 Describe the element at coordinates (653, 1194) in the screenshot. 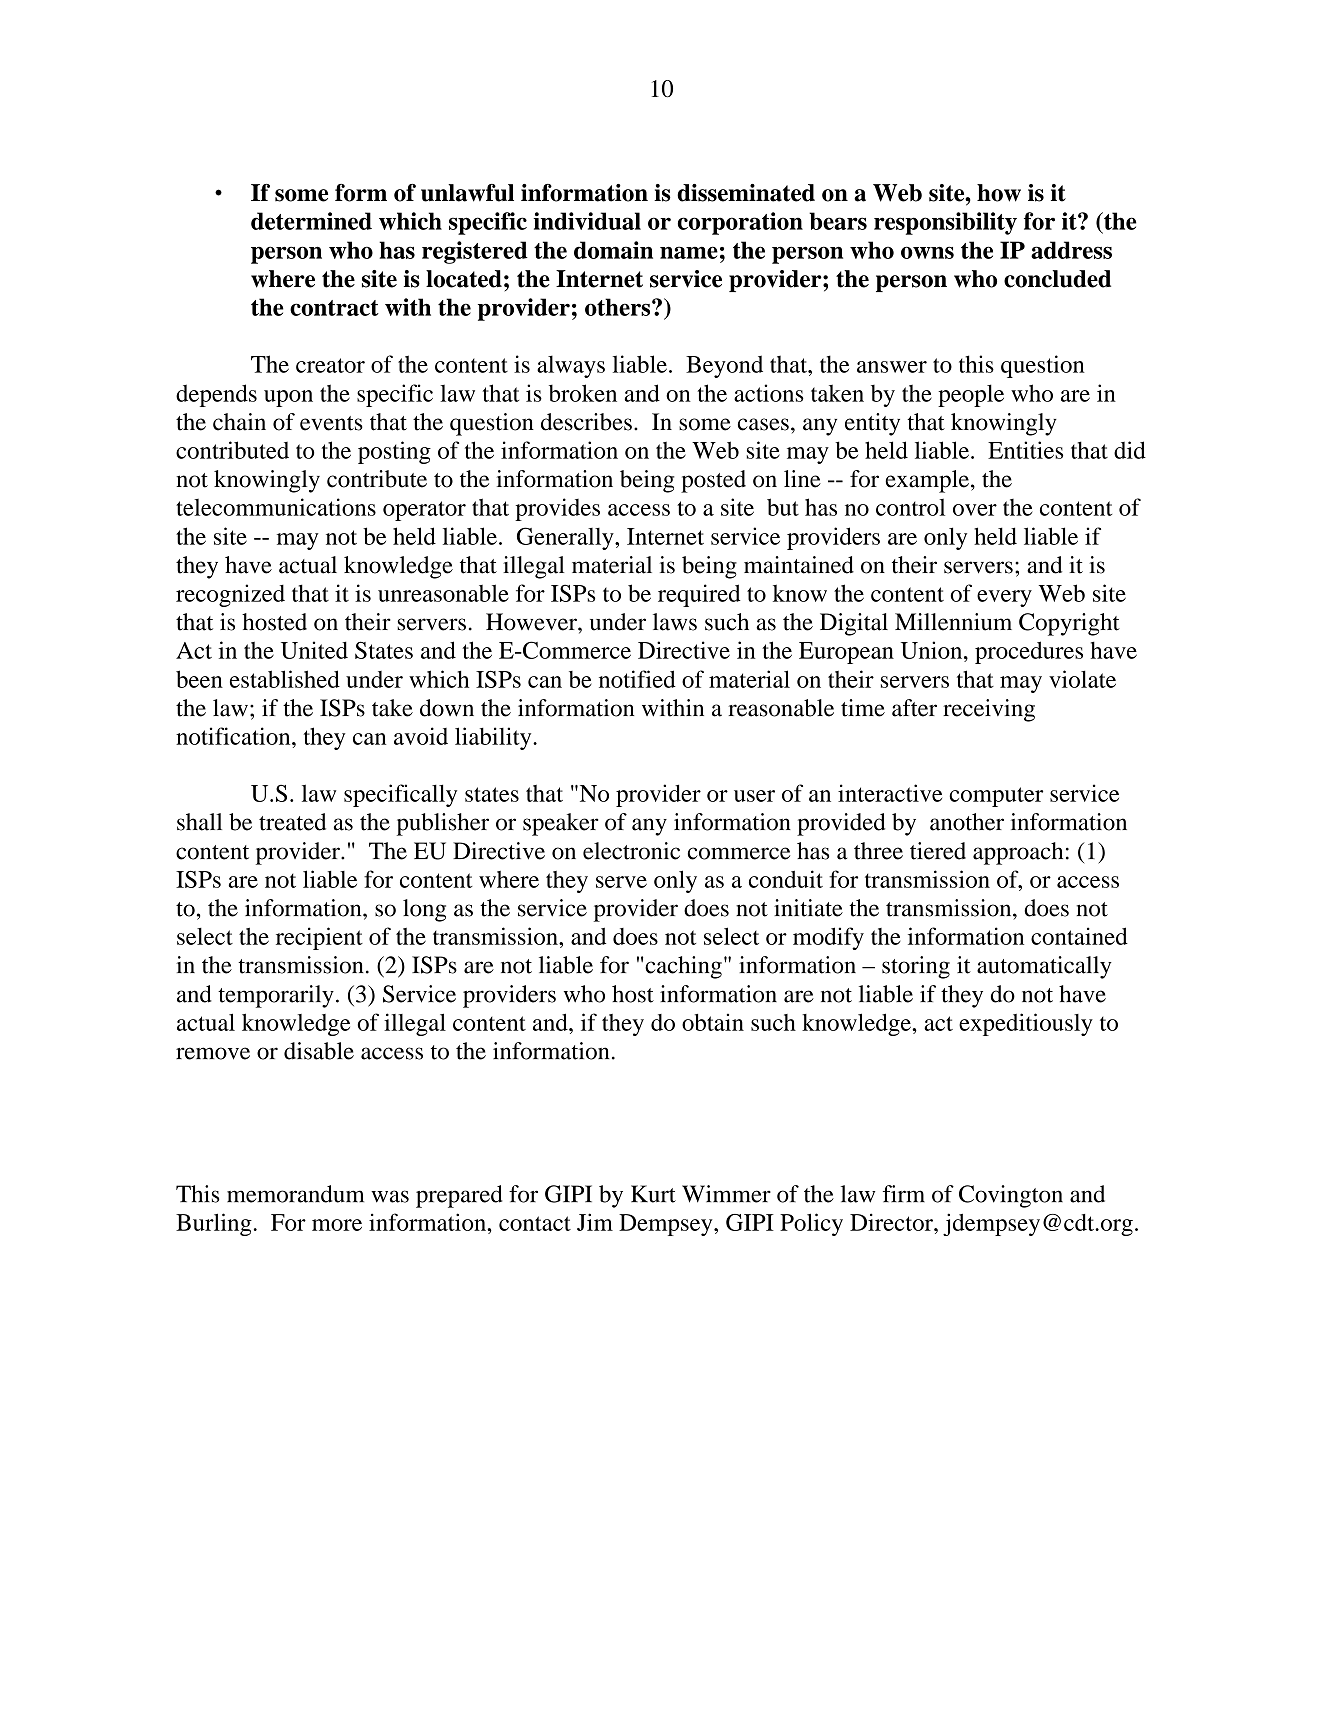

I see `Kurt` at that location.
